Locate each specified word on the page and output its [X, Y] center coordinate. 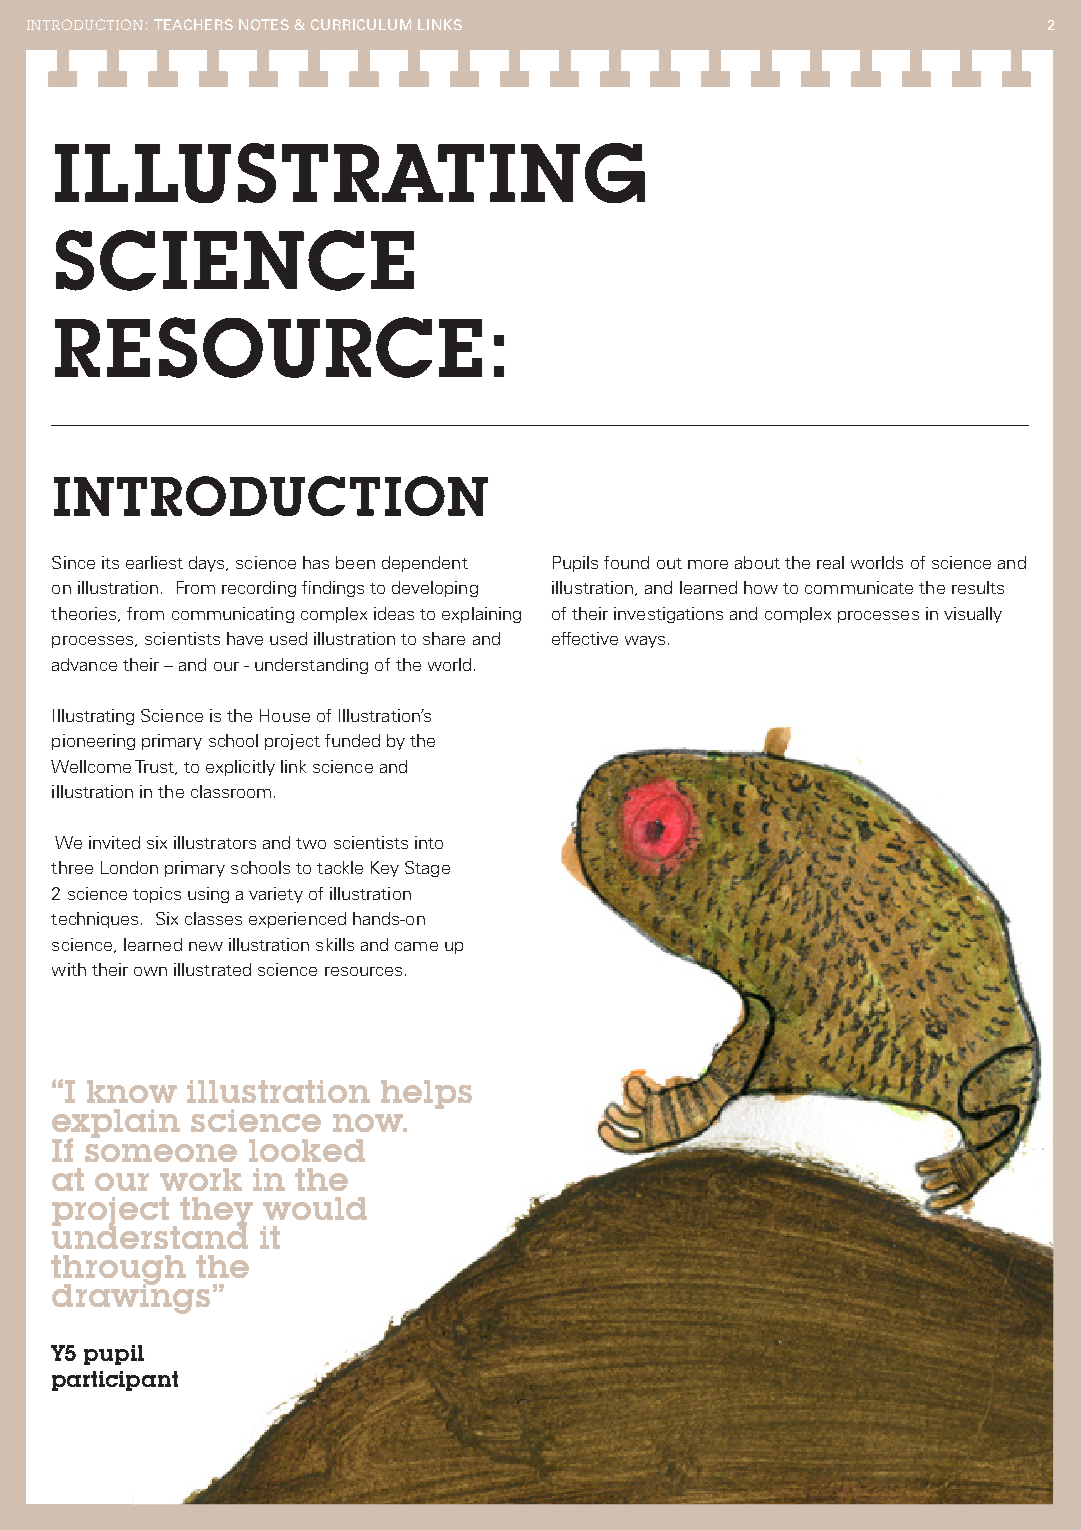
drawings [131, 1297]
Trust [155, 767]
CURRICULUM [361, 24]
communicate [859, 587]
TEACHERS [193, 24]
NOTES [264, 24]
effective [585, 638]
